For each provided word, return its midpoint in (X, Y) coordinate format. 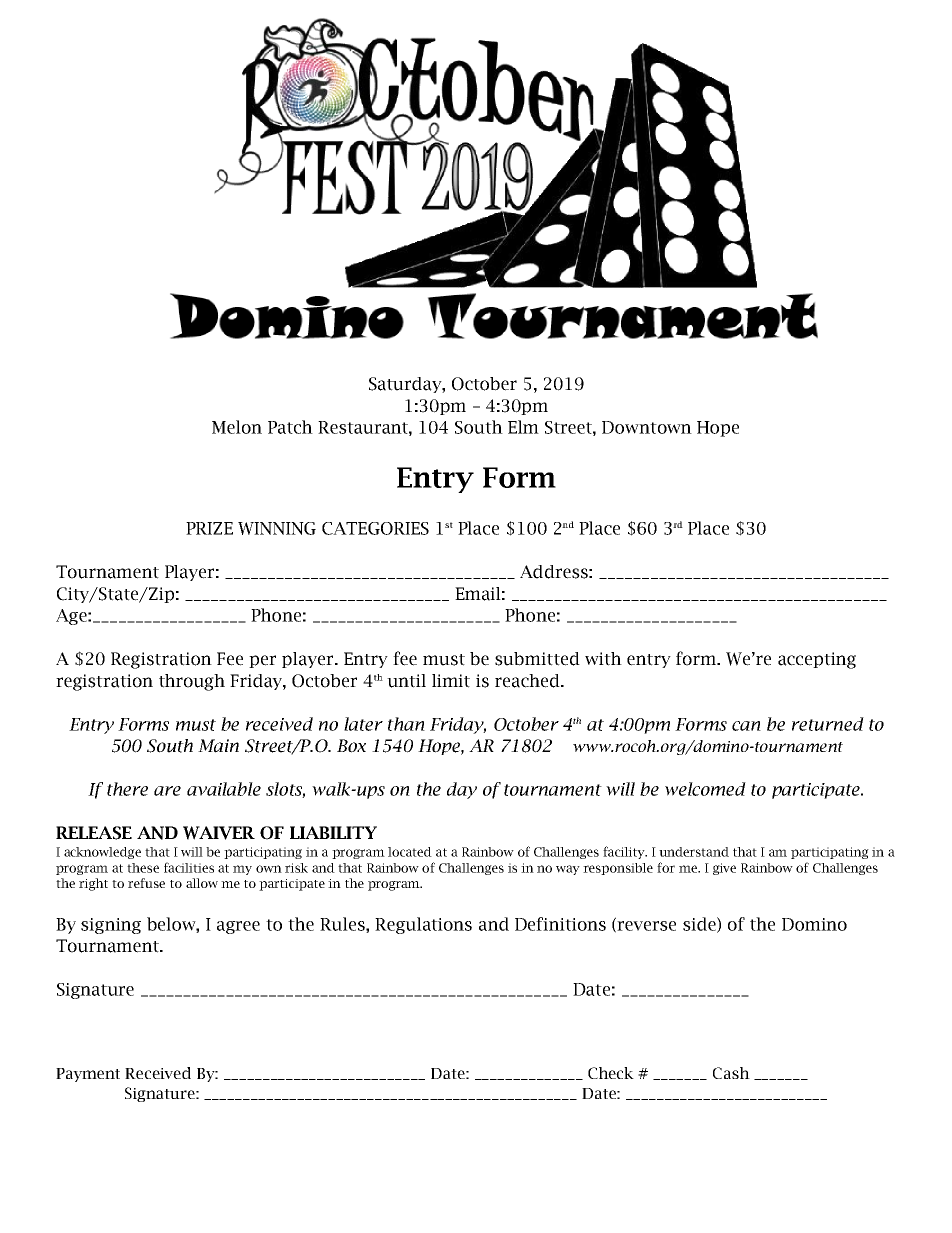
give (724, 869)
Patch (290, 427)
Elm (523, 427)
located (410, 852)
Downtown (647, 427)
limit (451, 681)
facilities (189, 867)
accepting (817, 660)
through (192, 682)
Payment (88, 1075)
